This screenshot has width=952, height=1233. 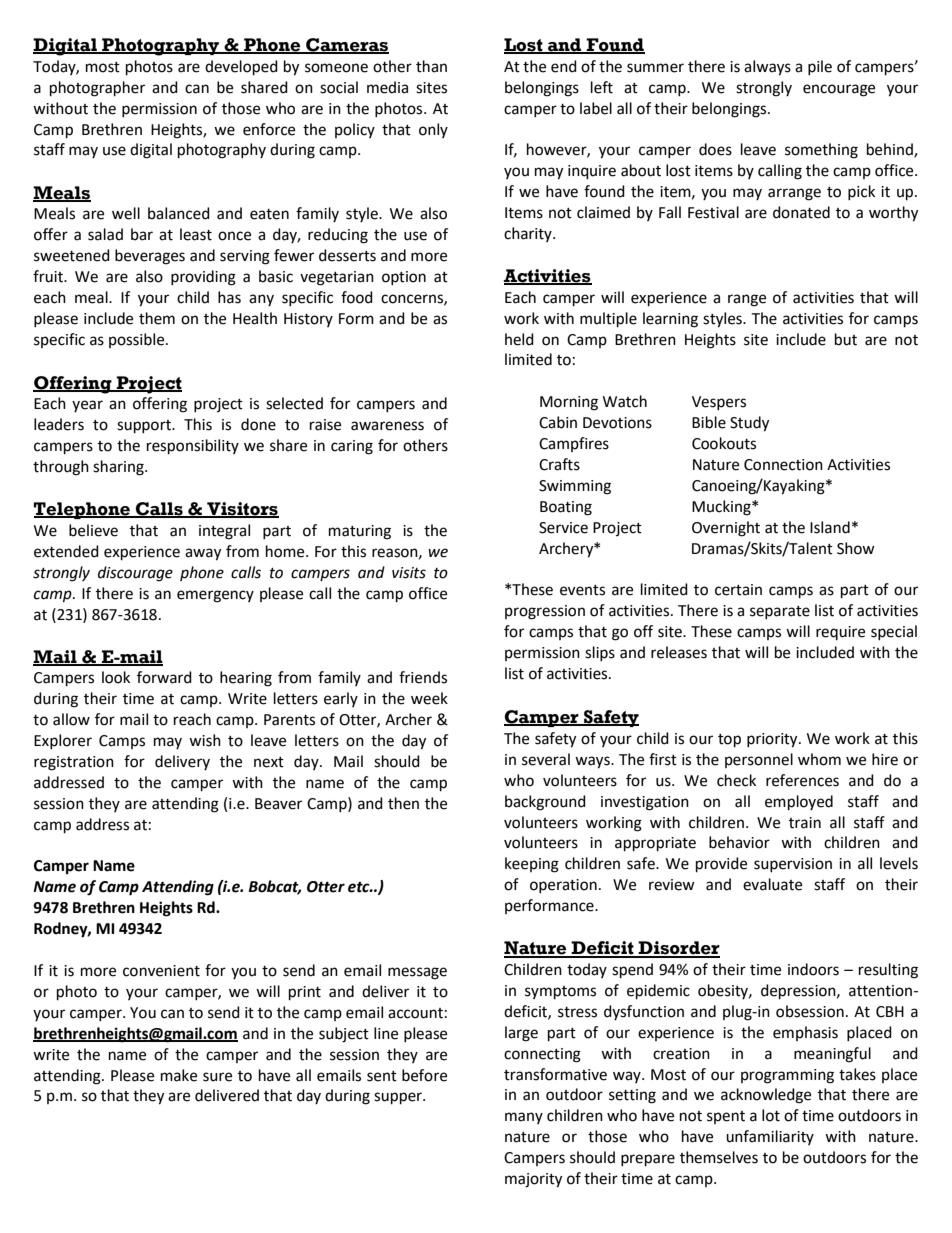 What do you see at coordinates (820, 67) in the screenshot?
I see `pile` at bounding box center [820, 67].
